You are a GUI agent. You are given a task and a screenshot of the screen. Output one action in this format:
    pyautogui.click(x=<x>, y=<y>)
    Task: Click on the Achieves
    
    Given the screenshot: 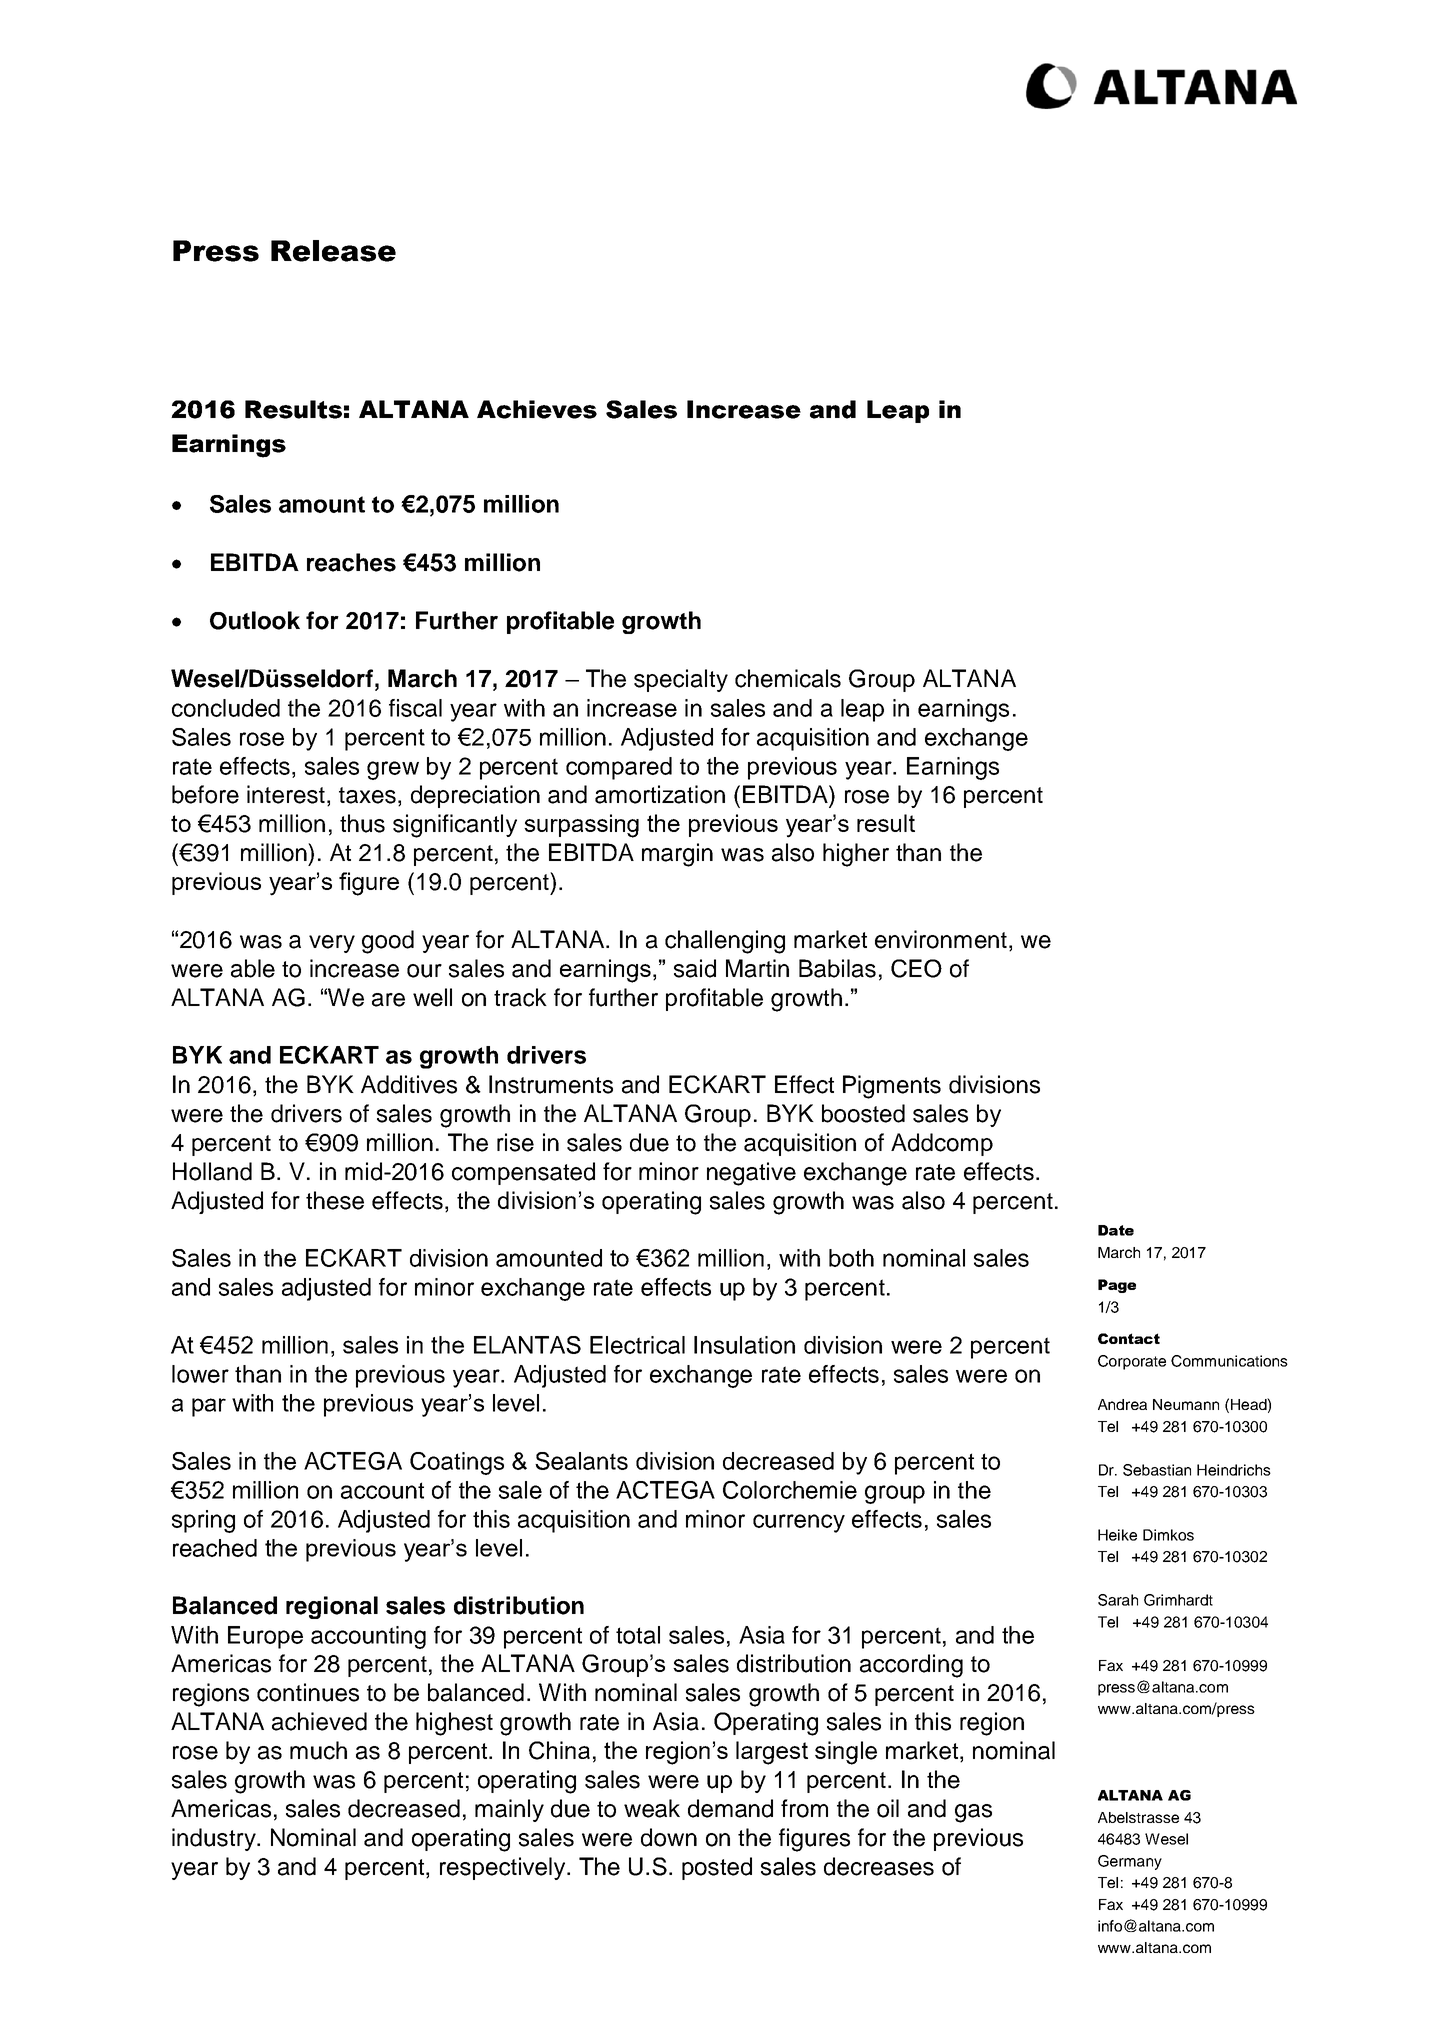 What is the action you would take?
    pyautogui.click(x=537, y=409)
